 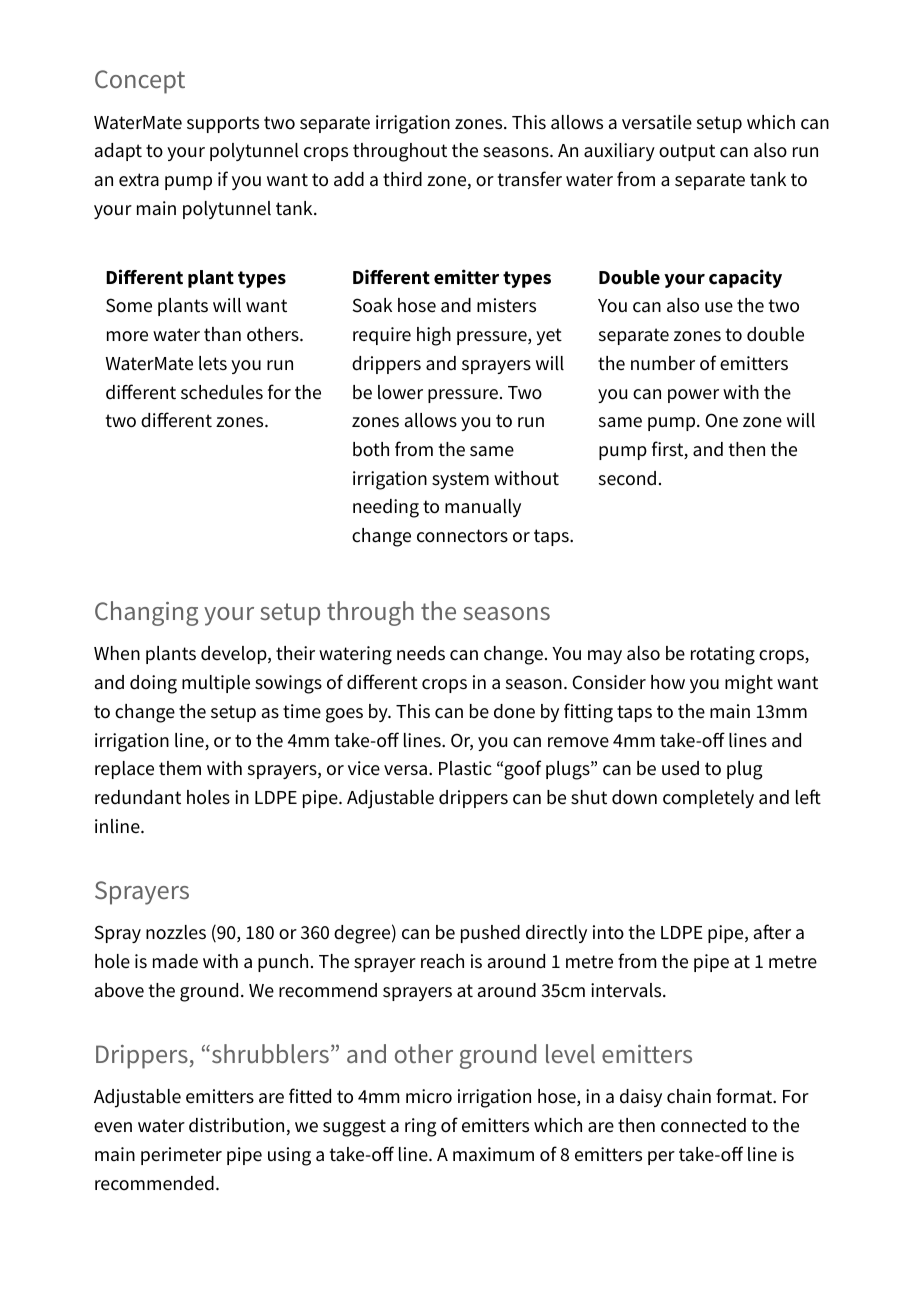 What do you see at coordinates (421, 653) in the screenshot?
I see `needs` at bounding box center [421, 653].
